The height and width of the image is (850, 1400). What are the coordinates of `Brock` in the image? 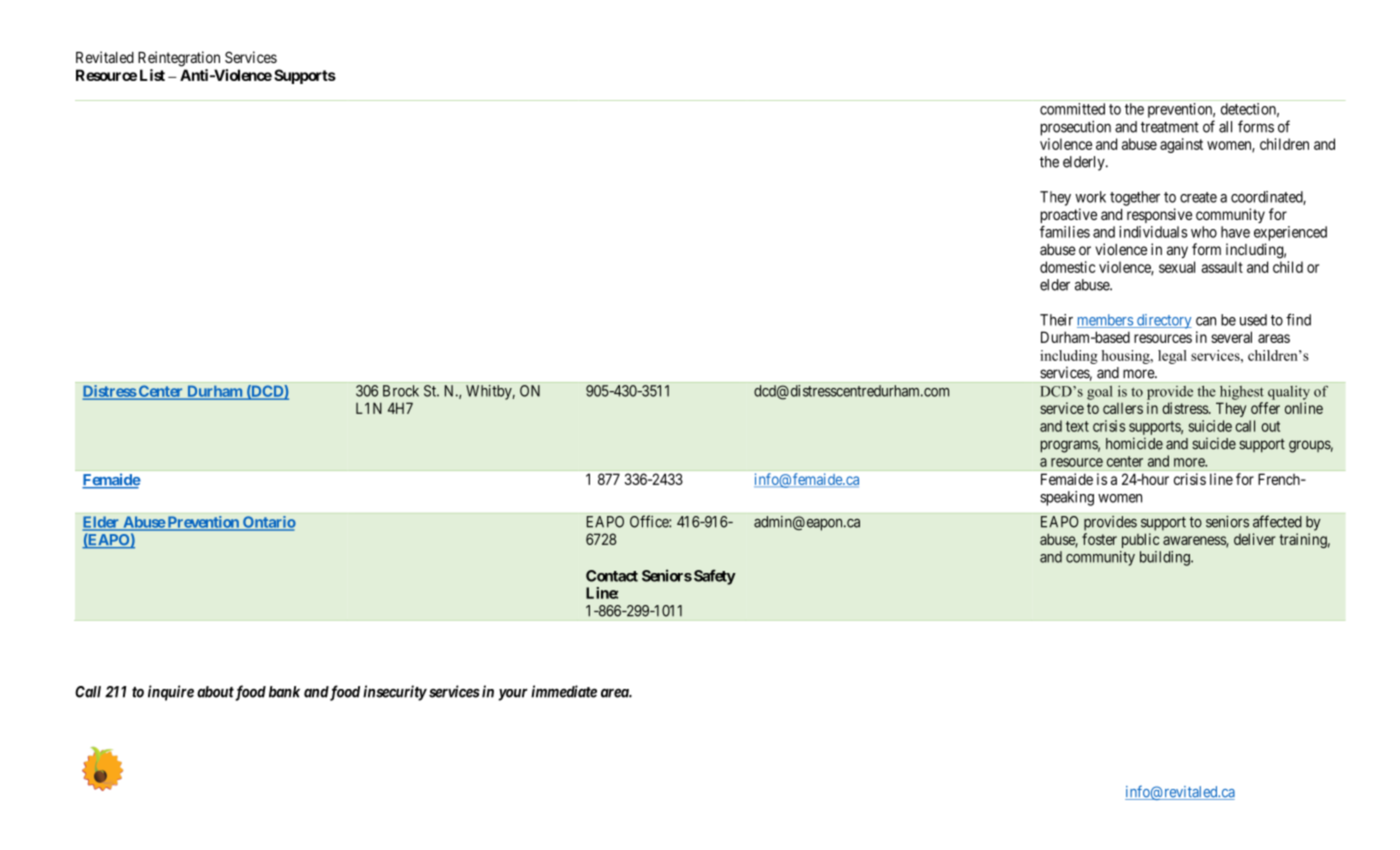 It's located at (401, 391).
